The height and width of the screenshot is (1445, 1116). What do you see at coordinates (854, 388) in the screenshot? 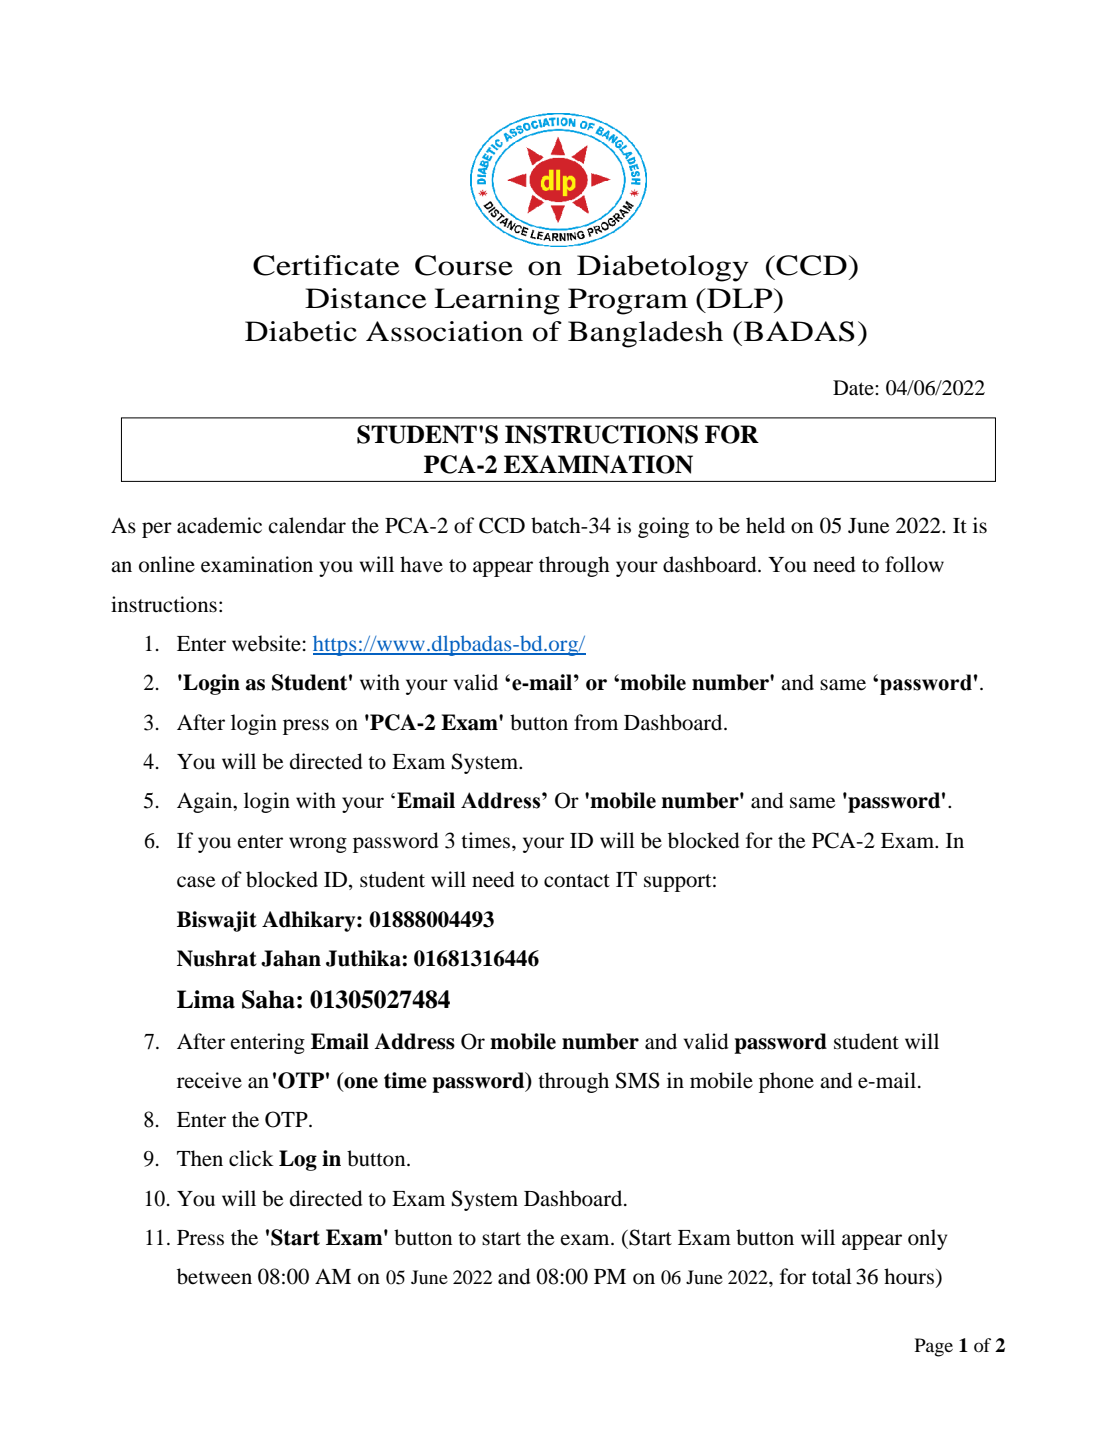
I see `Date` at bounding box center [854, 388].
